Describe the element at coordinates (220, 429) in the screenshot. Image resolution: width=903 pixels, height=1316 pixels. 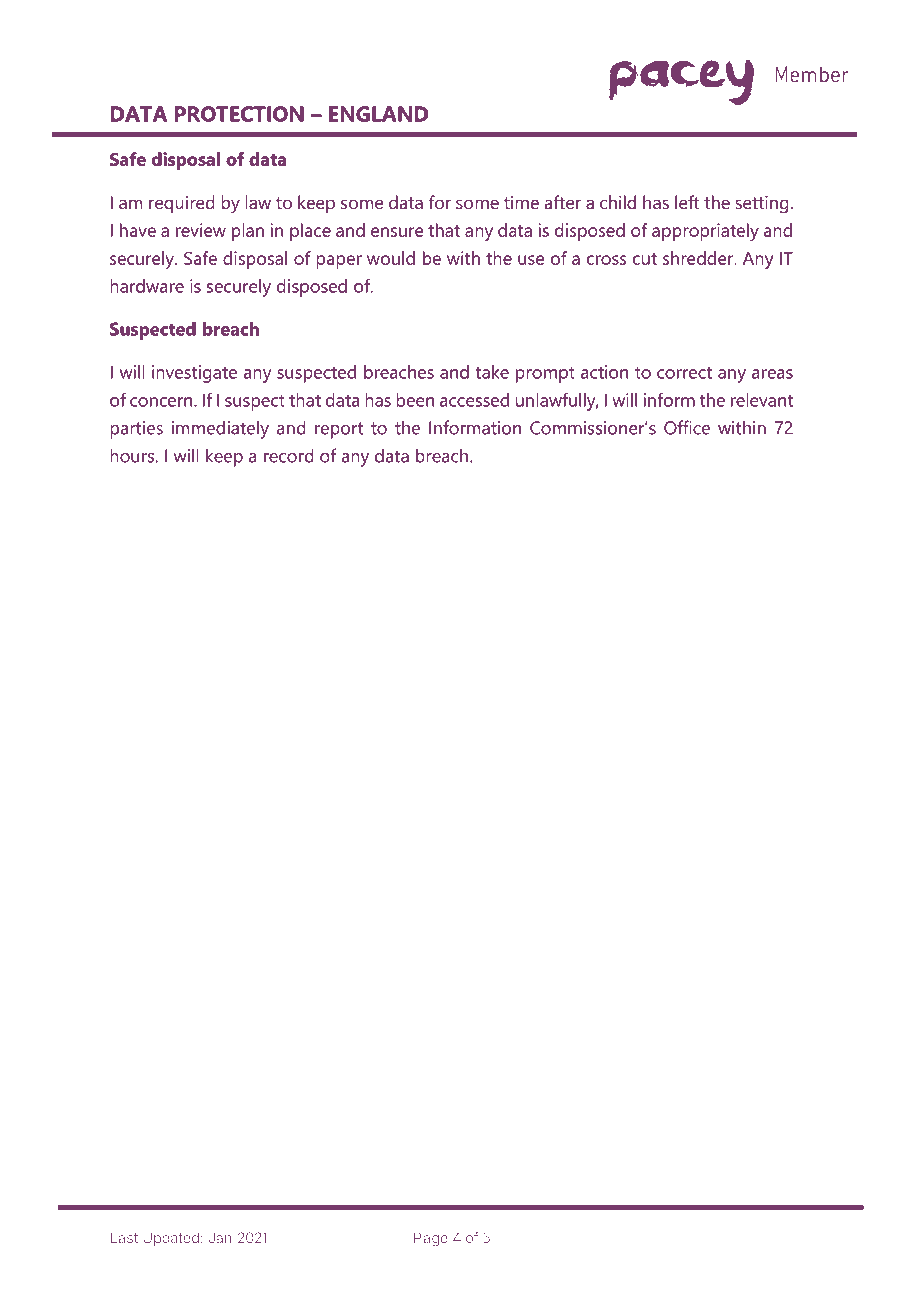
I see `immediately` at that location.
